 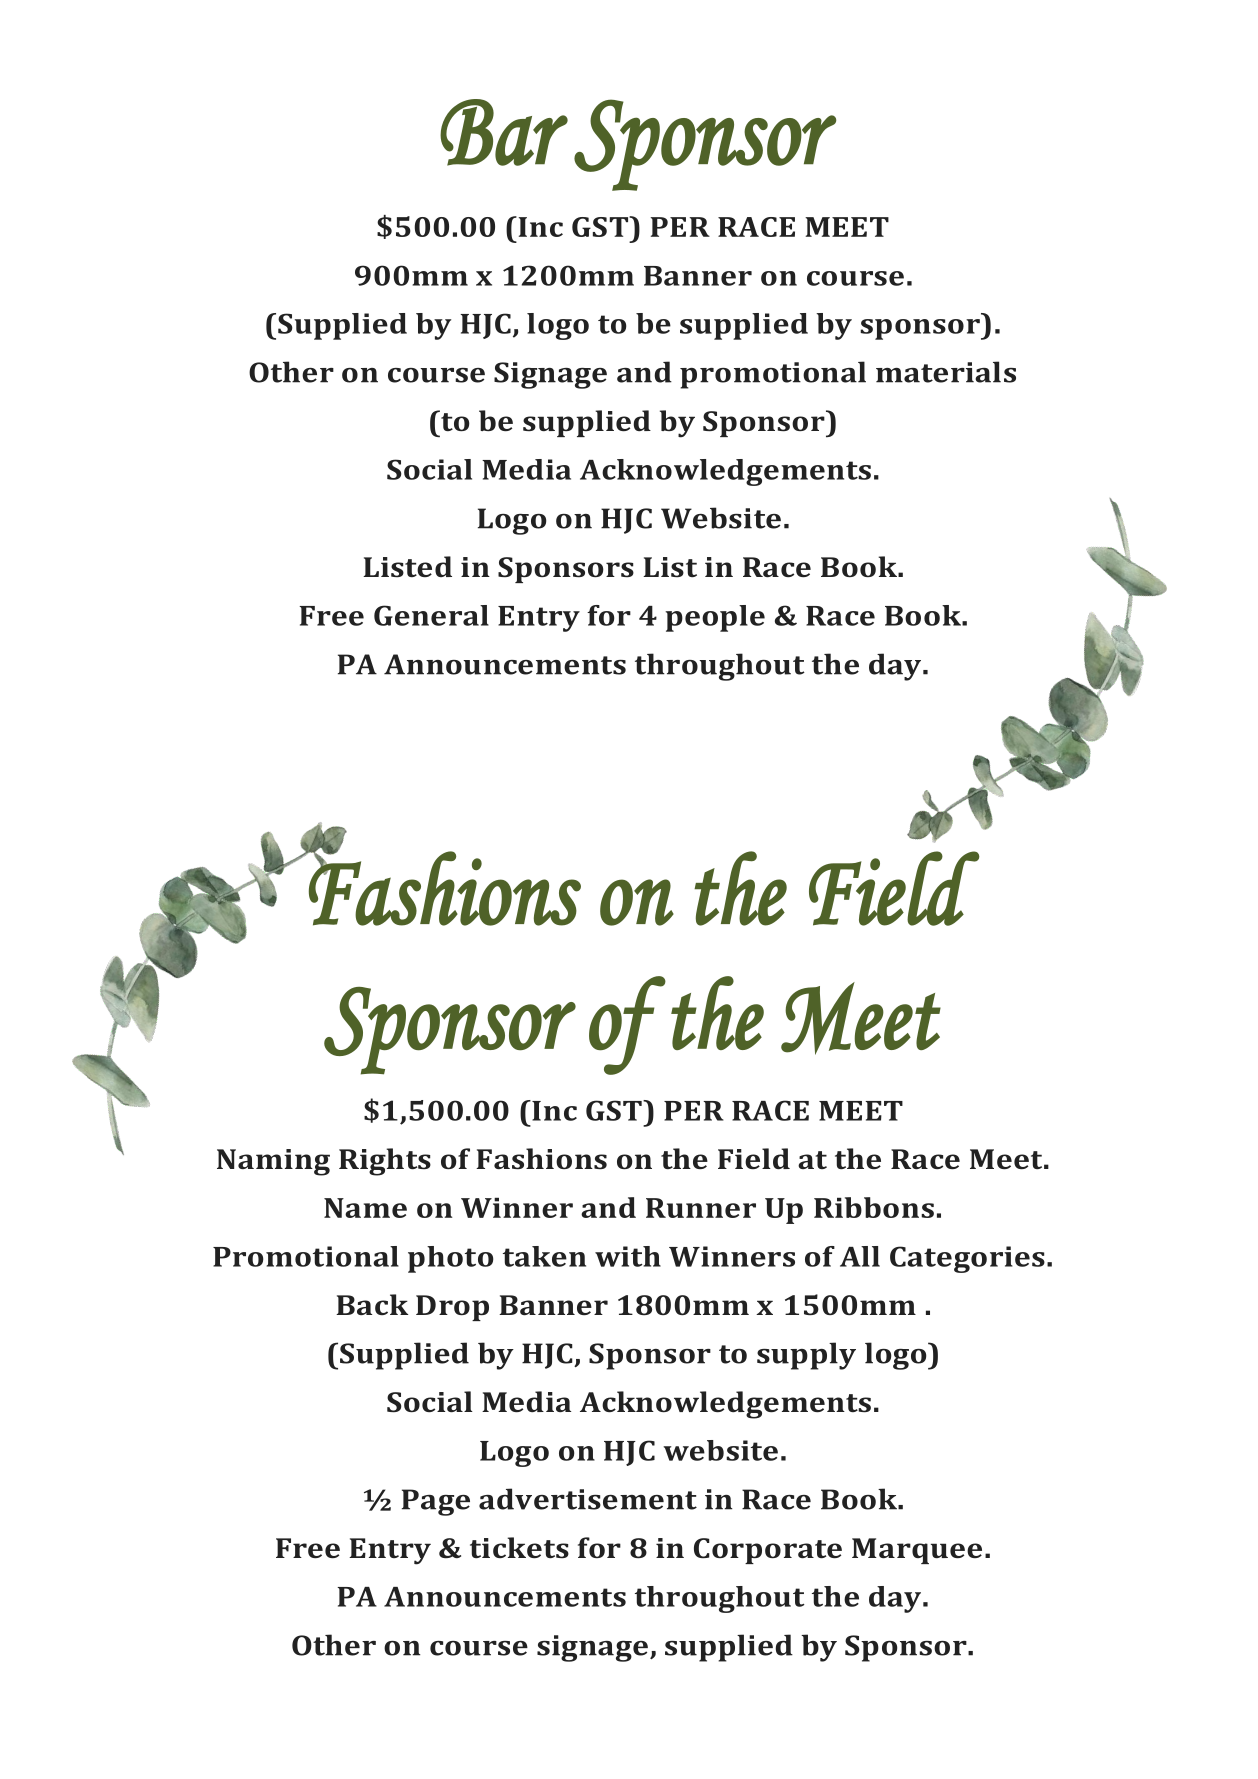 What do you see at coordinates (715, 618) in the screenshot?
I see `people` at bounding box center [715, 618].
